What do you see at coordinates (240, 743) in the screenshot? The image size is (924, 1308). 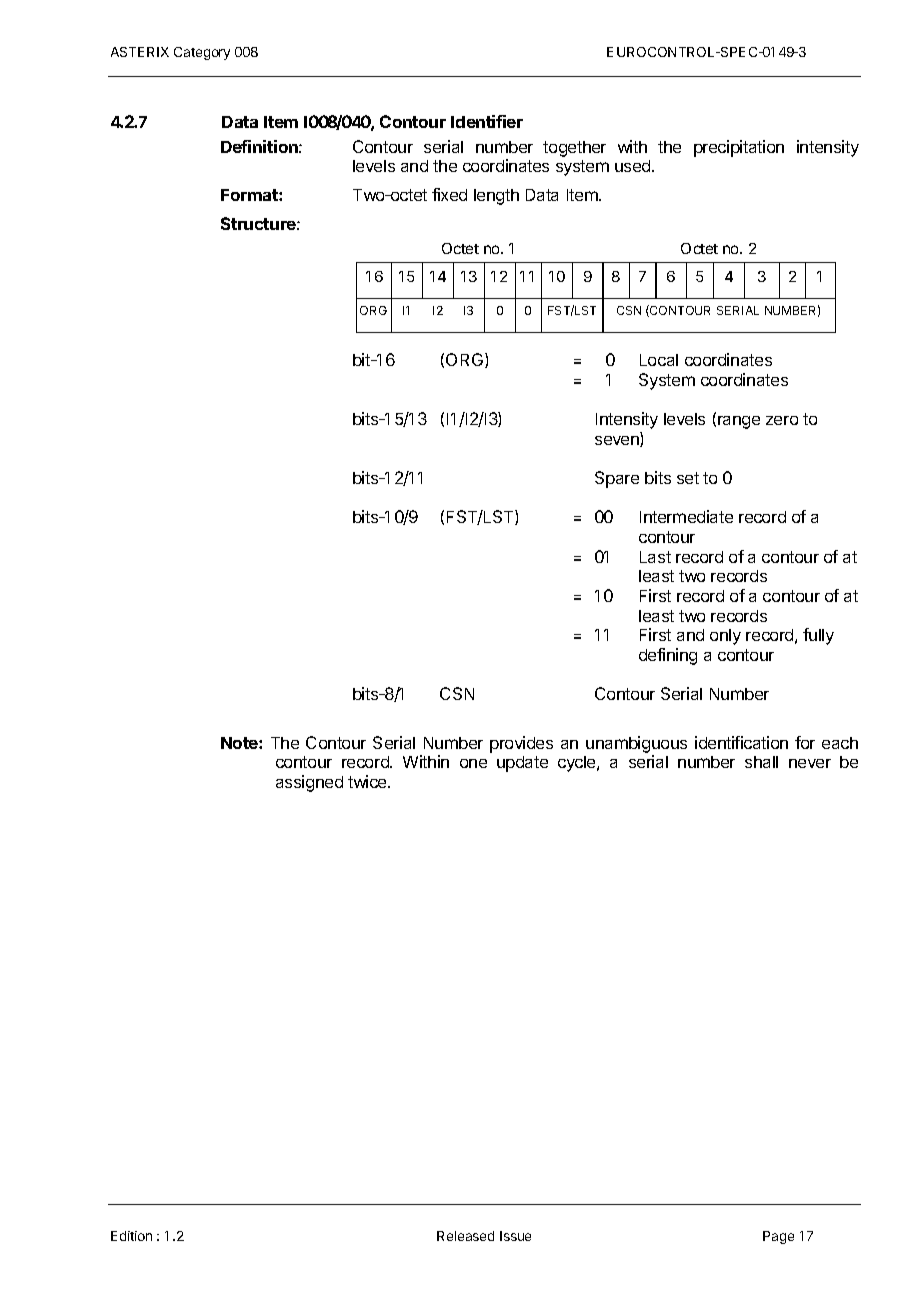 I see `Note` at bounding box center [240, 743].
